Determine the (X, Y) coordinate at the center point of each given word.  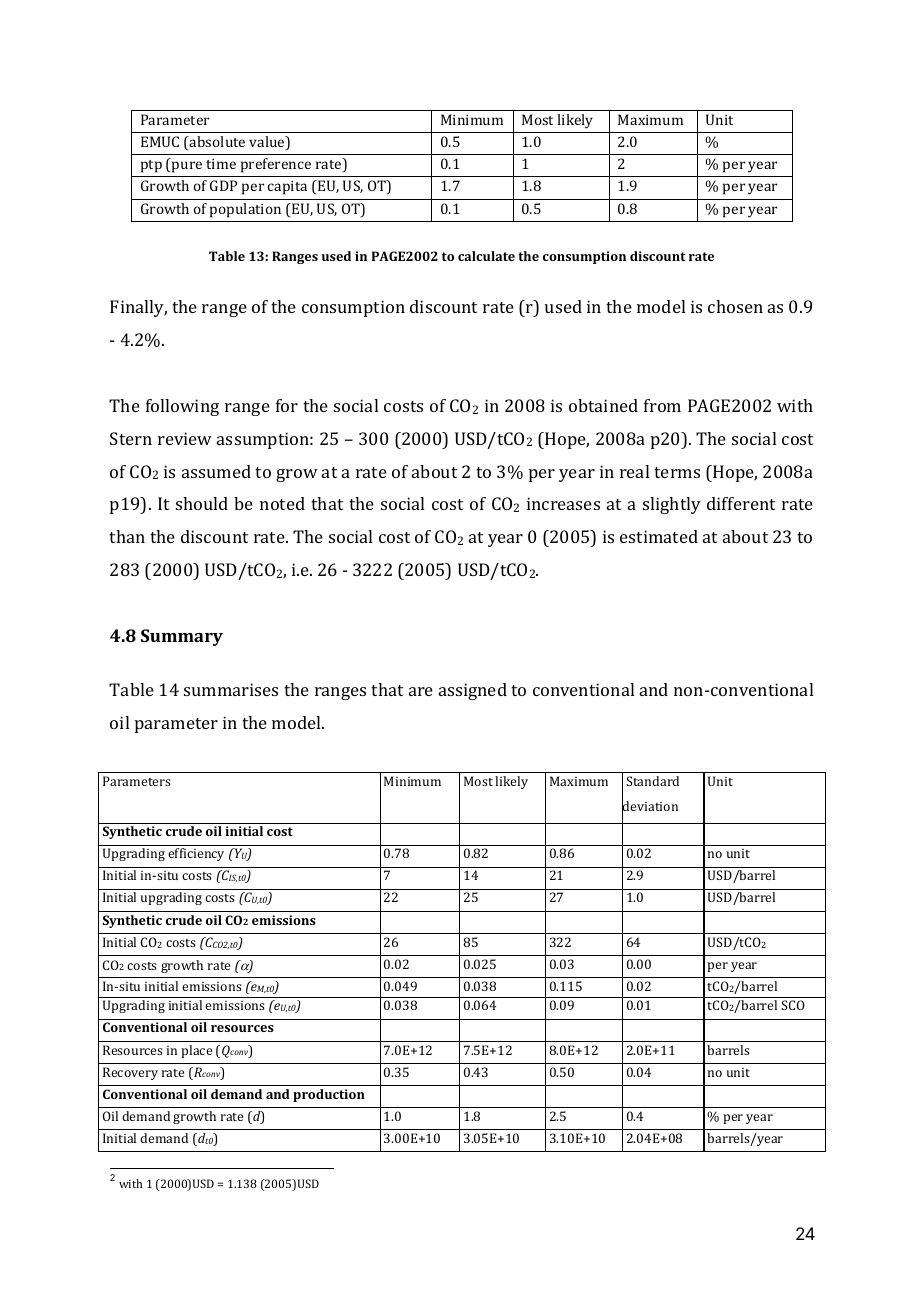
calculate (486, 256)
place (196, 1051)
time (221, 164)
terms (677, 472)
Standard (652, 781)
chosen (735, 306)
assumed (216, 471)
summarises (231, 689)
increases (563, 503)
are (421, 691)
